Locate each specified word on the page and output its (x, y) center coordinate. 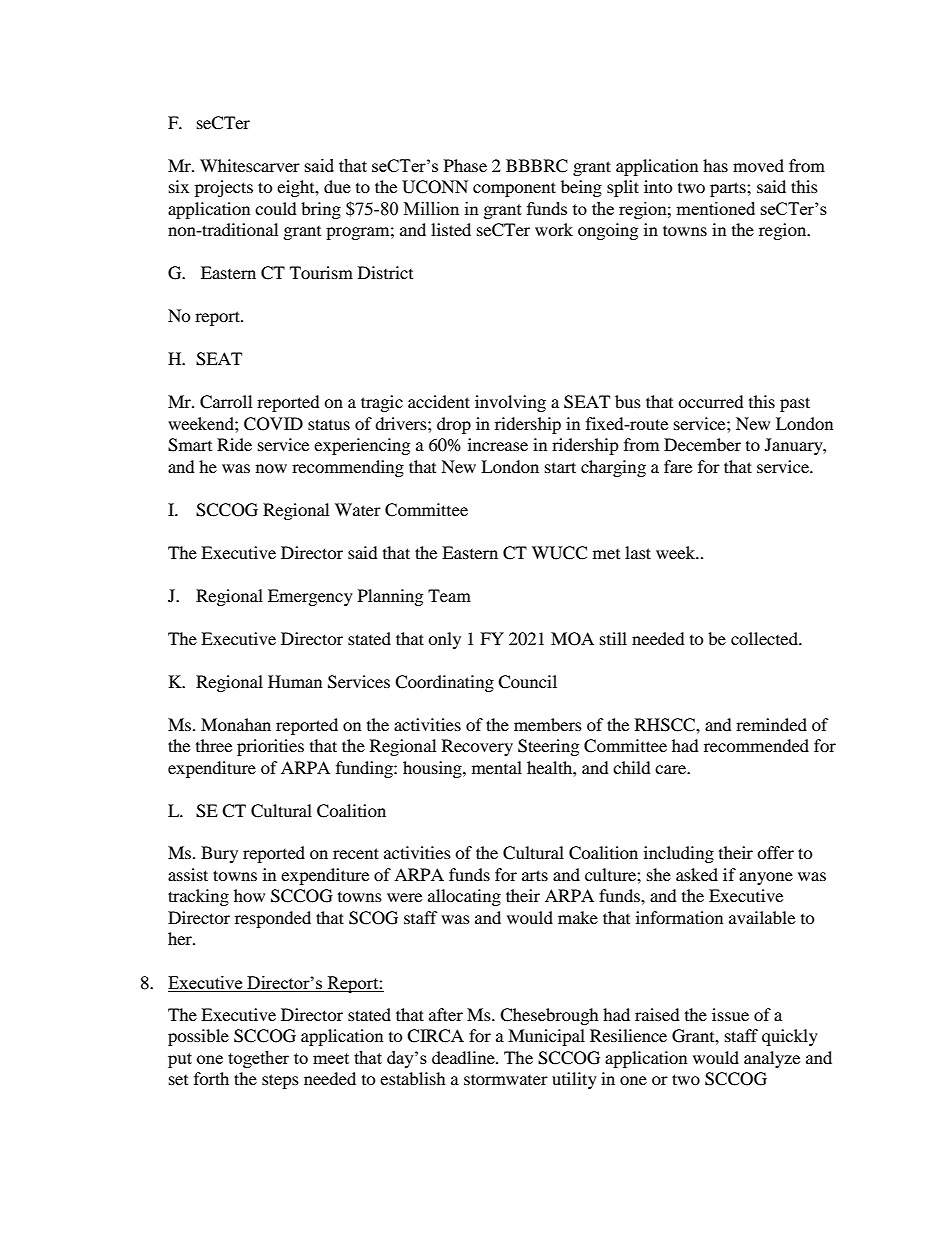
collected (766, 638)
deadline (464, 1057)
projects (224, 188)
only (444, 640)
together (258, 1059)
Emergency (310, 597)
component (514, 189)
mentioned (715, 208)
